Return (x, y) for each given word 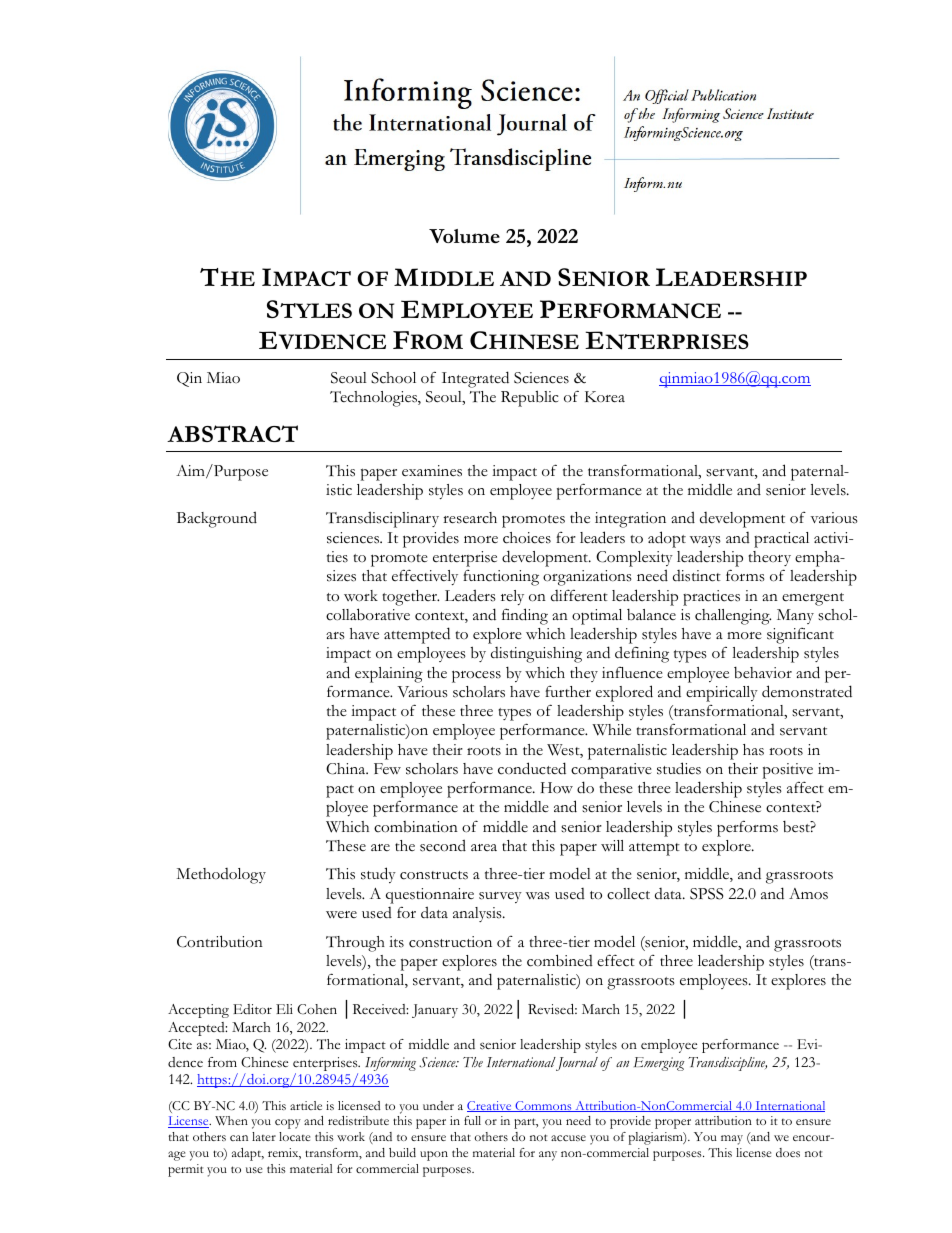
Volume (464, 236)
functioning (501, 578)
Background (217, 519)
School (393, 378)
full (472, 1120)
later (264, 1136)
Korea (605, 397)
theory (770, 558)
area (484, 847)
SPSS (706, 894)
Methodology (221, 876)
